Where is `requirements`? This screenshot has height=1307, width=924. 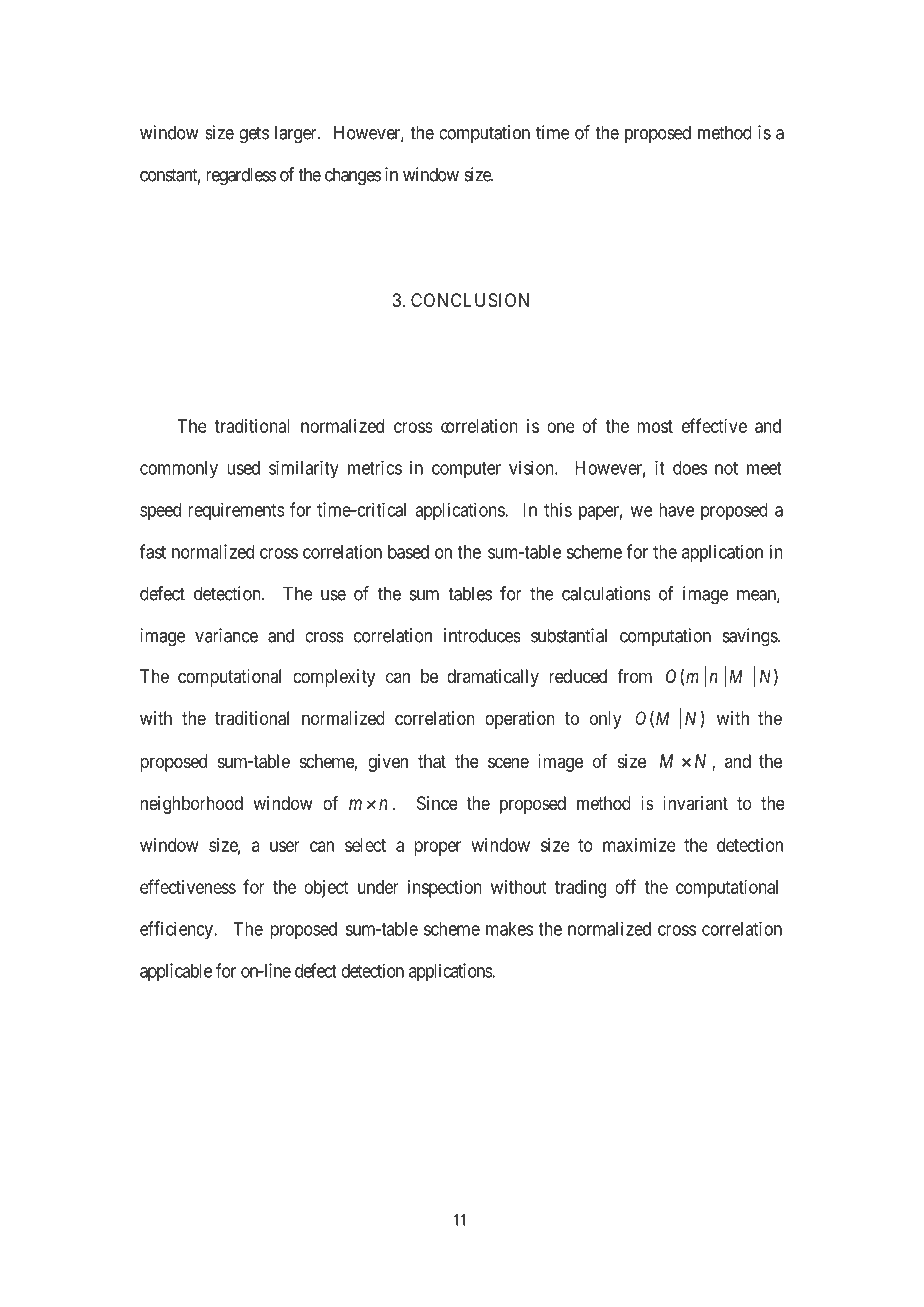 requirements is located at coordinates (236, 511).
